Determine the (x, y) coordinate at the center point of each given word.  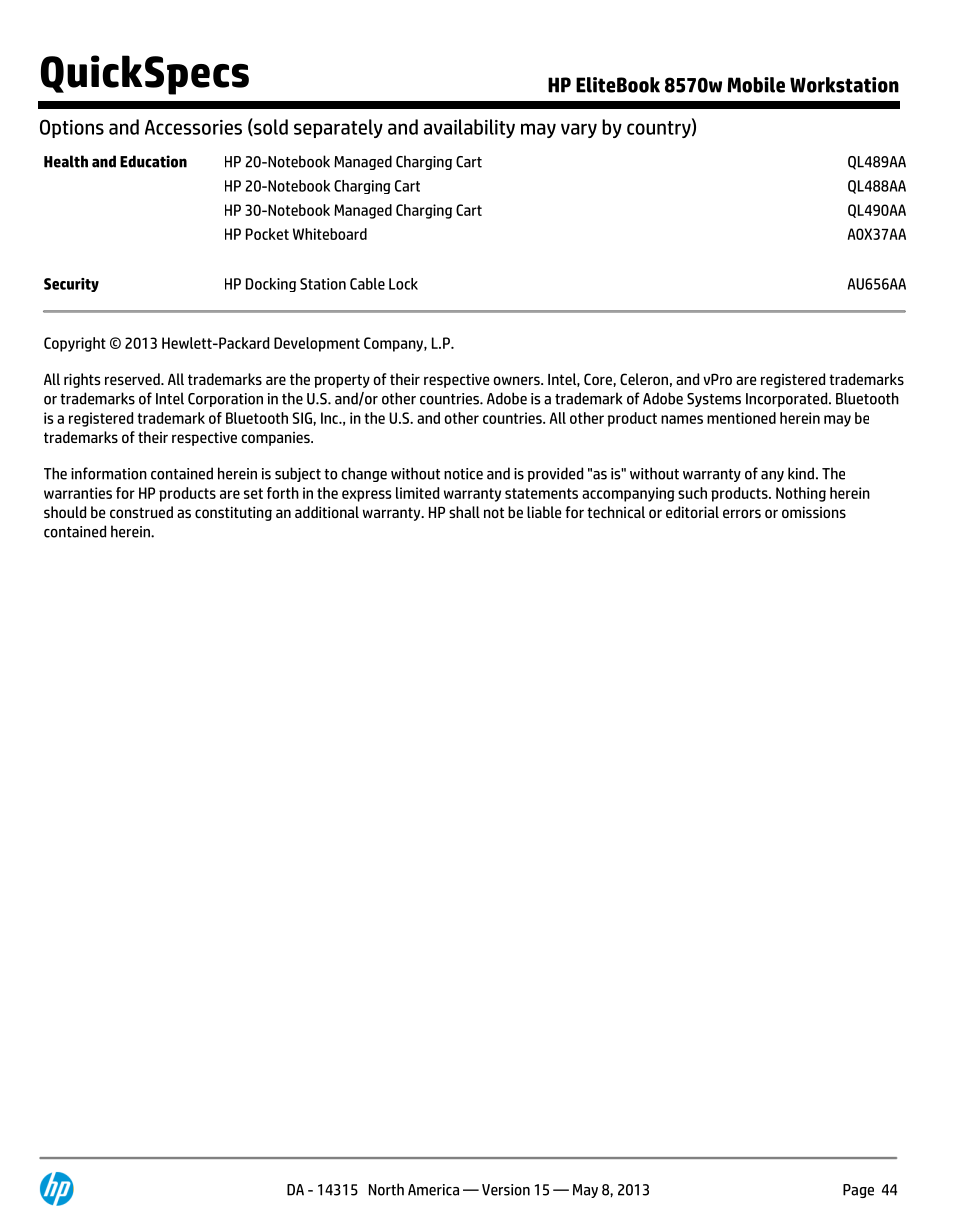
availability (469, 128)
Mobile (756, 85)
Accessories (193, 127)
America (433, 1190)
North (386, 1189)
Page (858, 1191)
